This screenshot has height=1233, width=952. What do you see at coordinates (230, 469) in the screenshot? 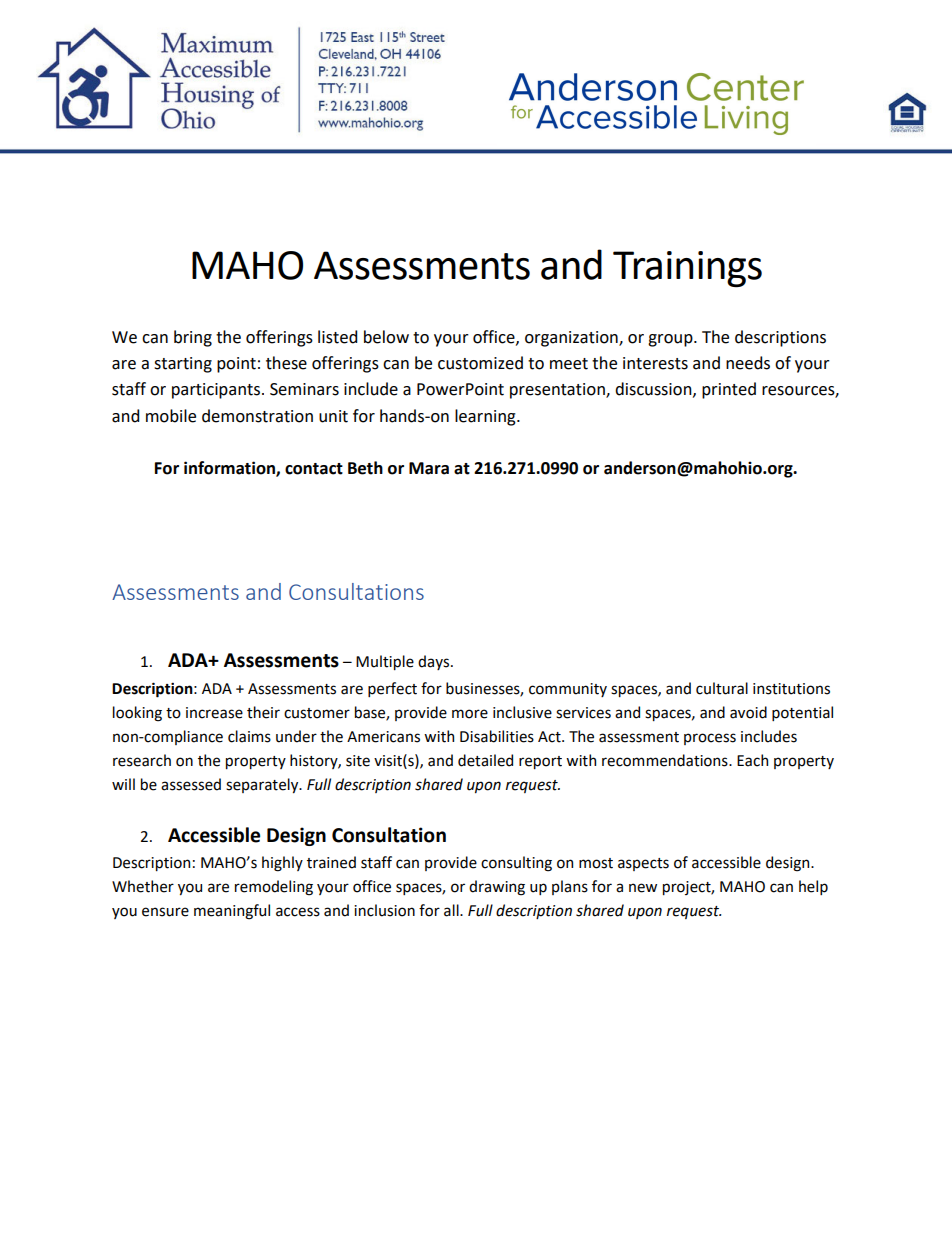
I see `information` at bounding box center [230, 469].
